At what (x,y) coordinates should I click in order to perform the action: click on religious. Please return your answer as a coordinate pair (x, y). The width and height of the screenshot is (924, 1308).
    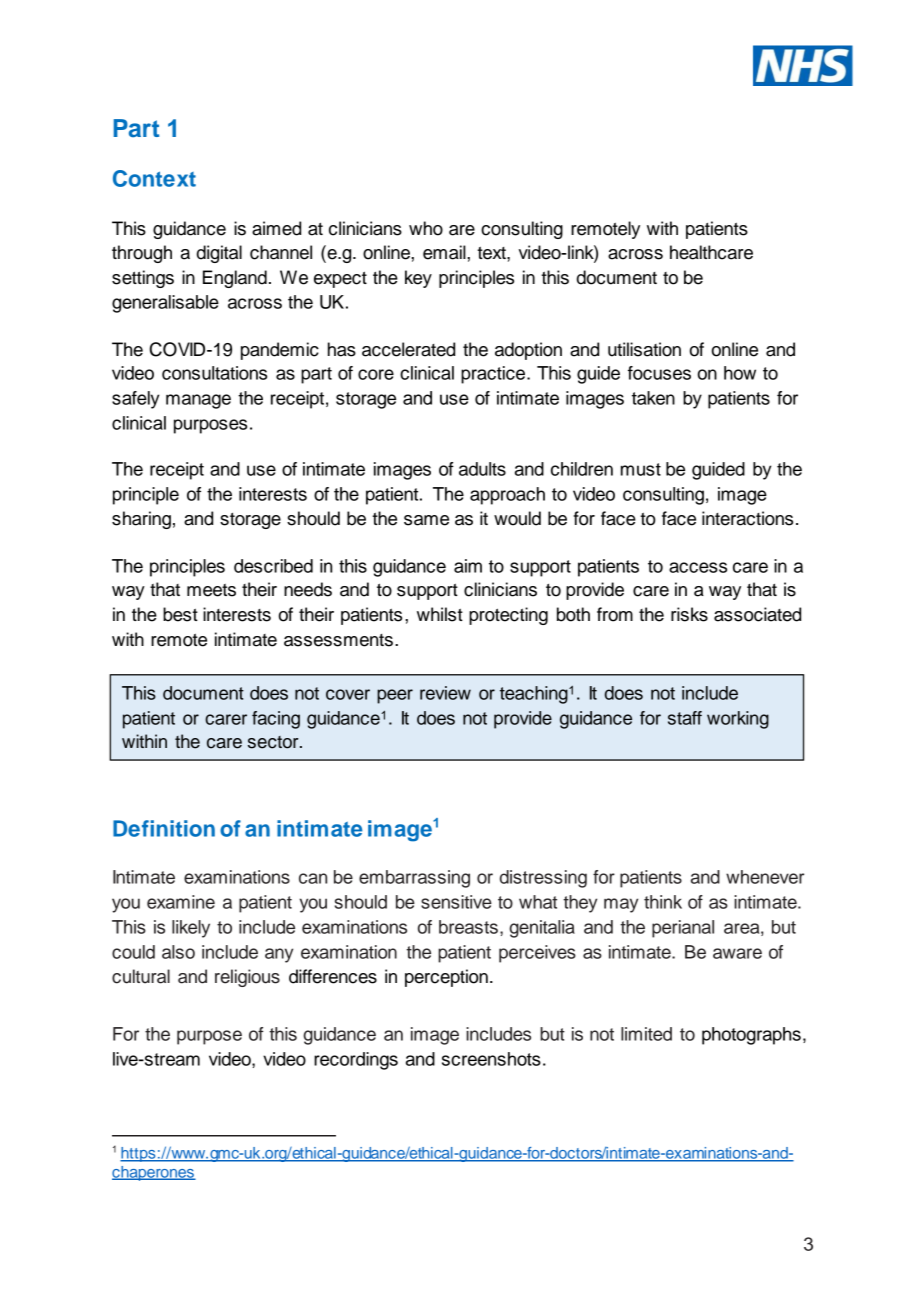
    Looking at the image, I should click on (247, 978).
